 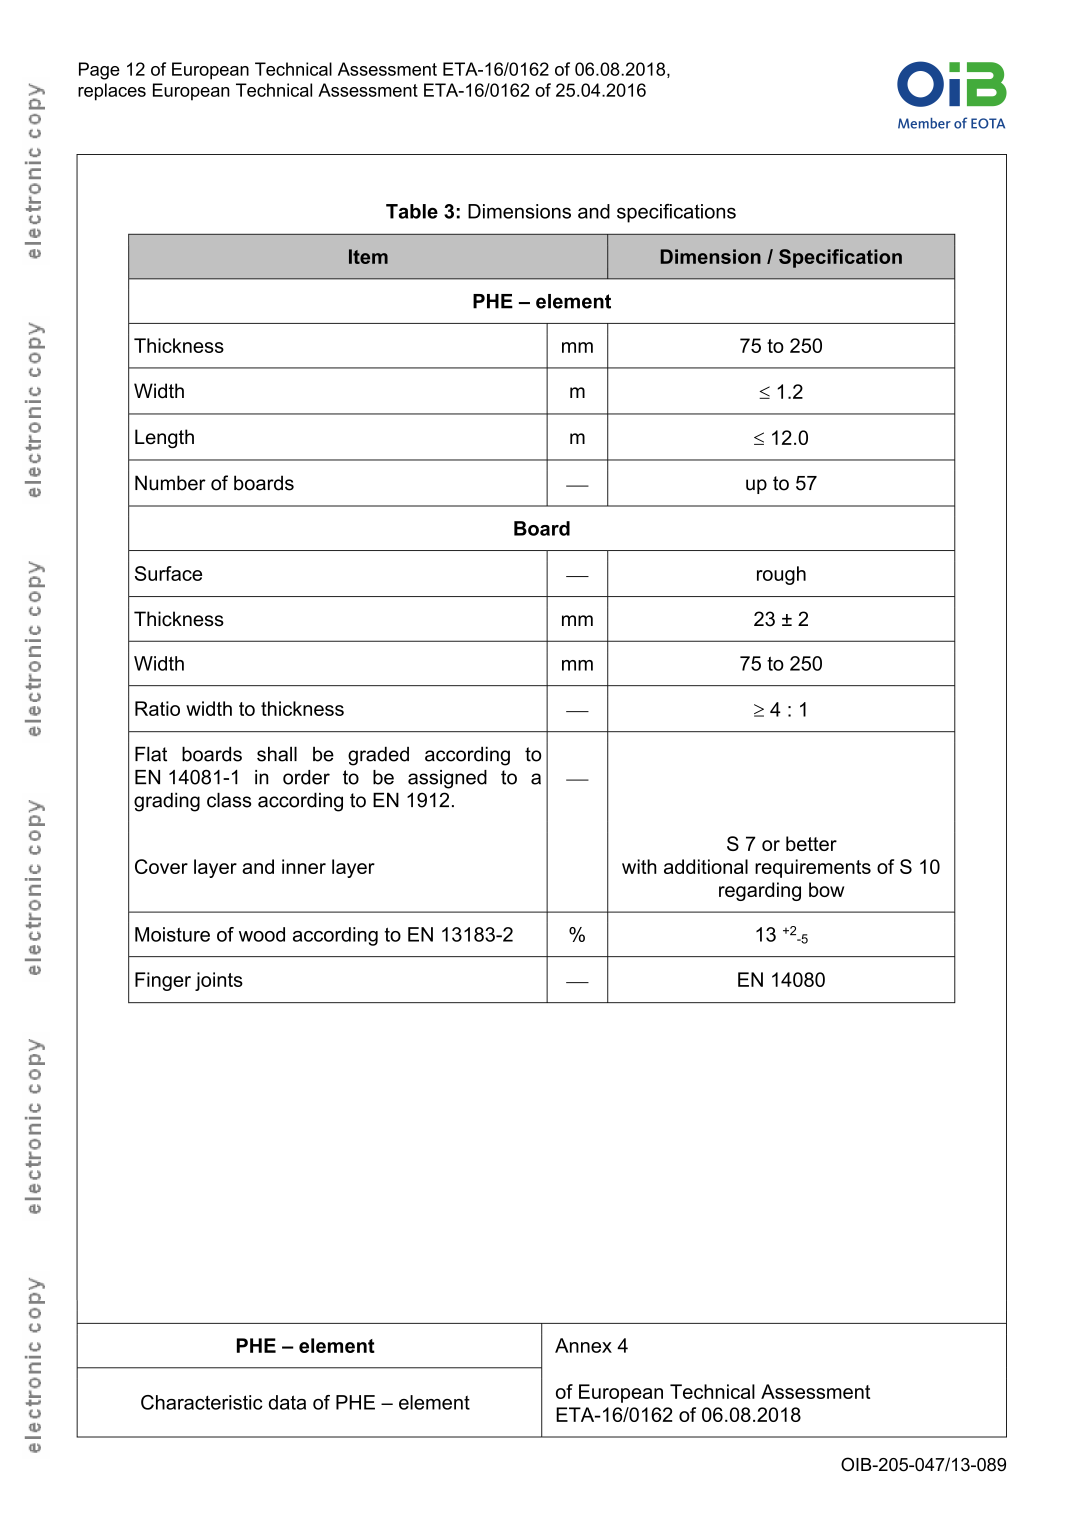 I want to click on Characteristic, so click(x=202, y=1402).
